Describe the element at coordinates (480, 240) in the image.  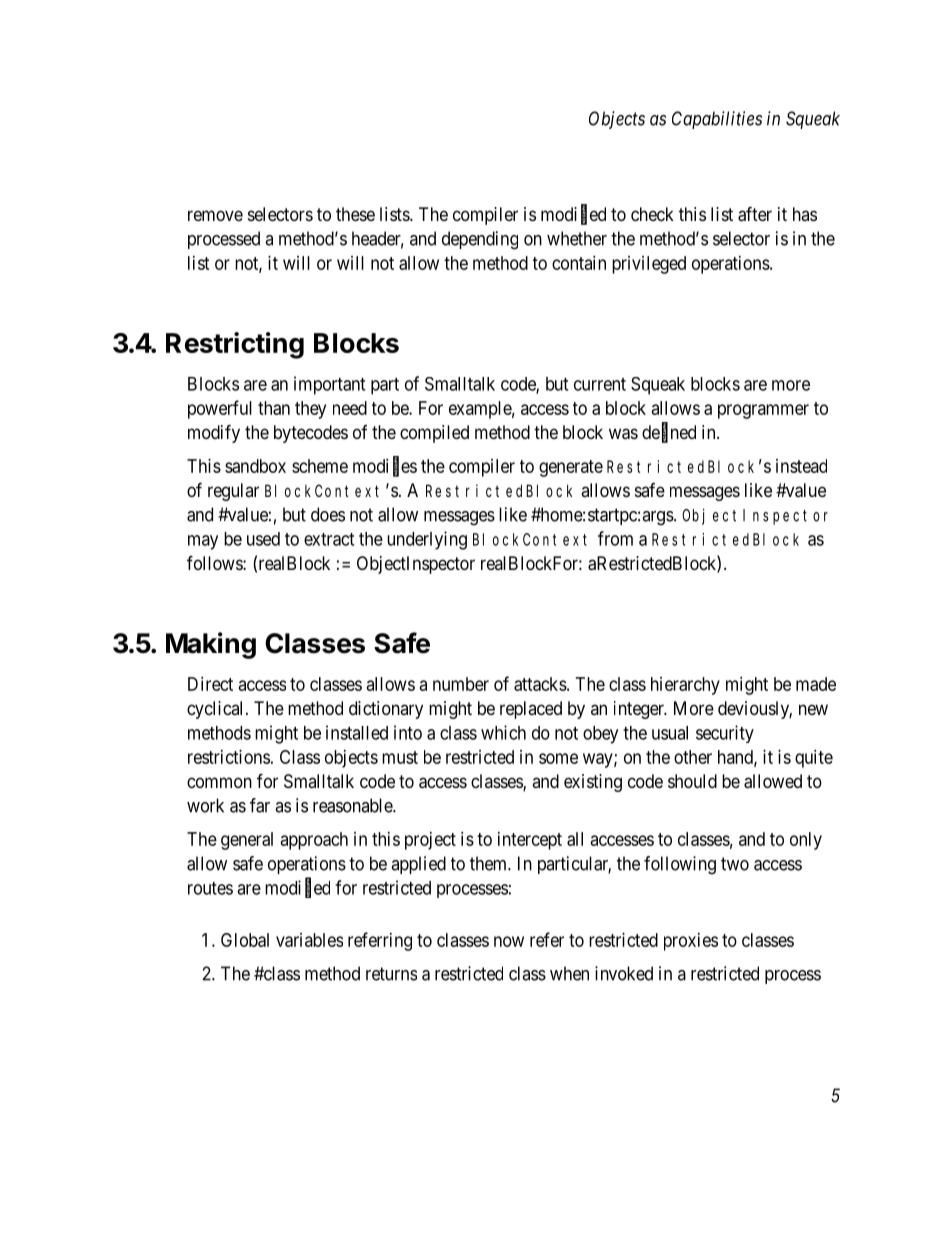
I see `depending` at that location.
